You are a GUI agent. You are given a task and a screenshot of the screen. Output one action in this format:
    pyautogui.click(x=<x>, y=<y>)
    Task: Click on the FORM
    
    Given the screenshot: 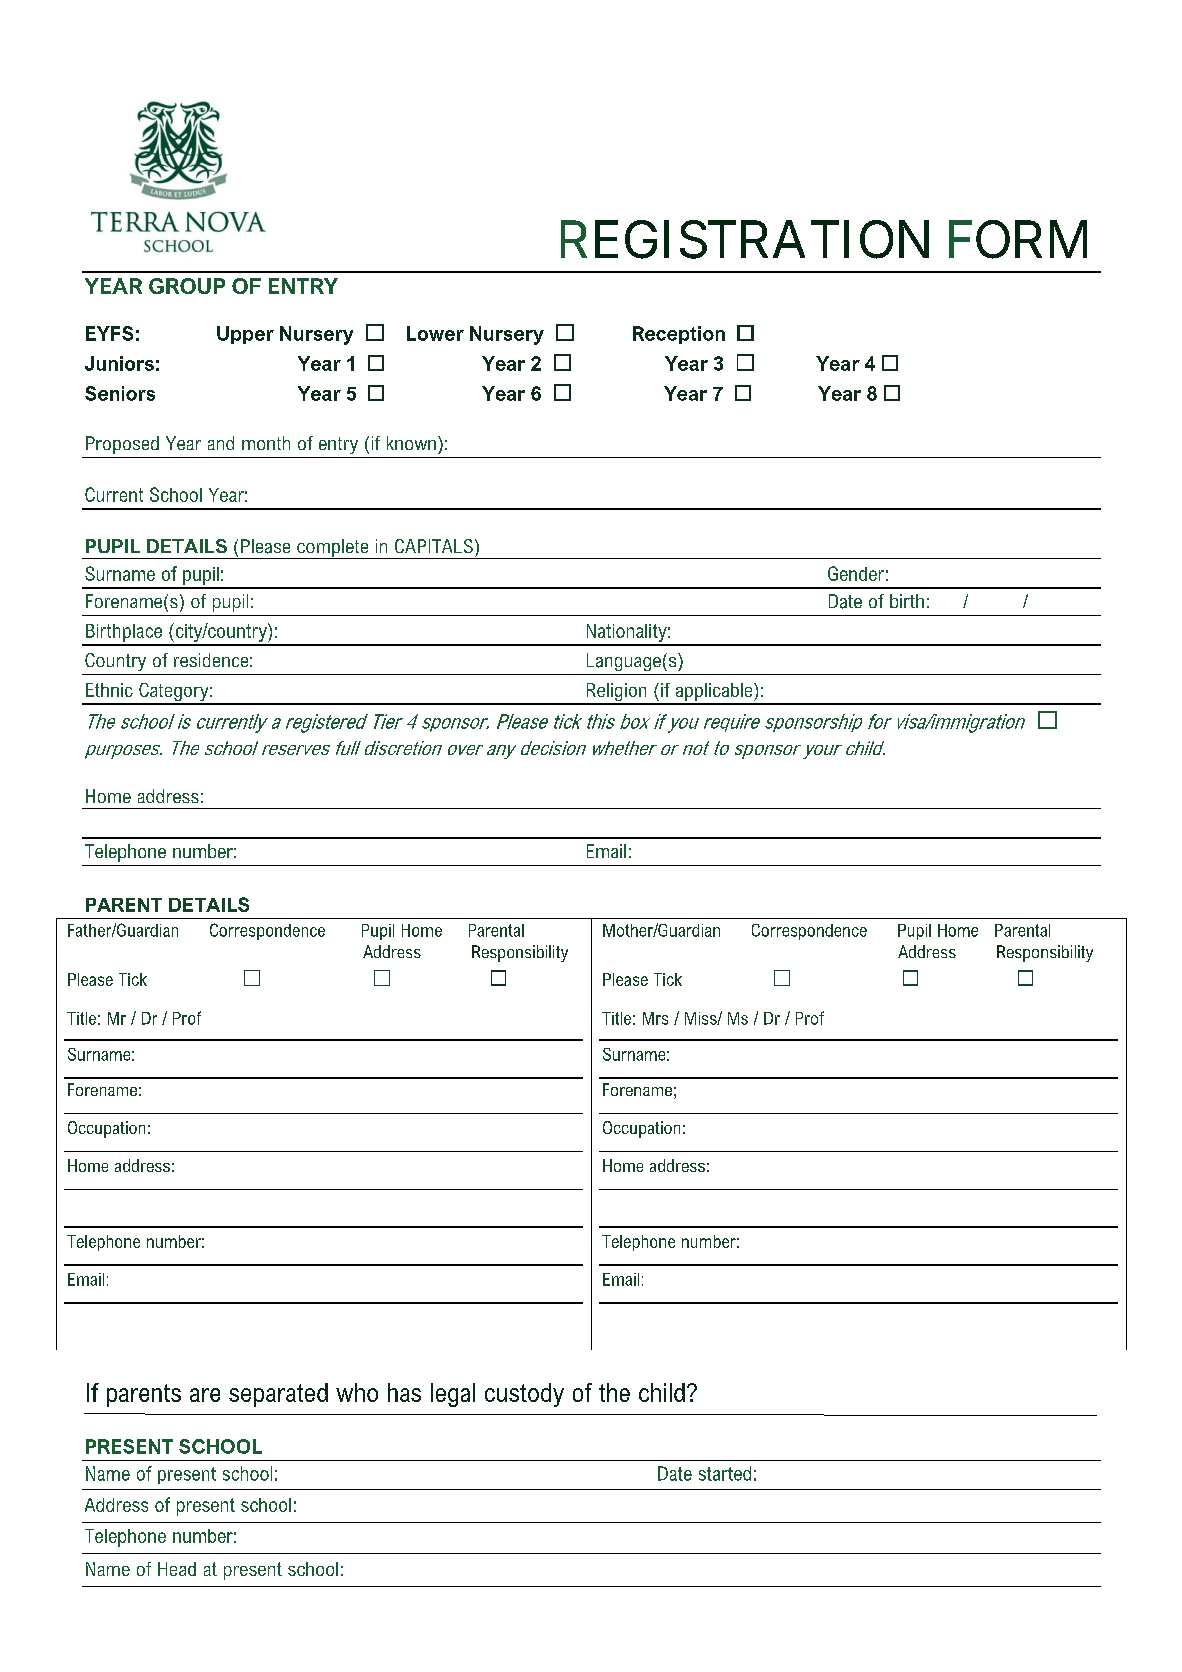 What is the action you would take?
    pyautogui.click(x=1018, y=239)
